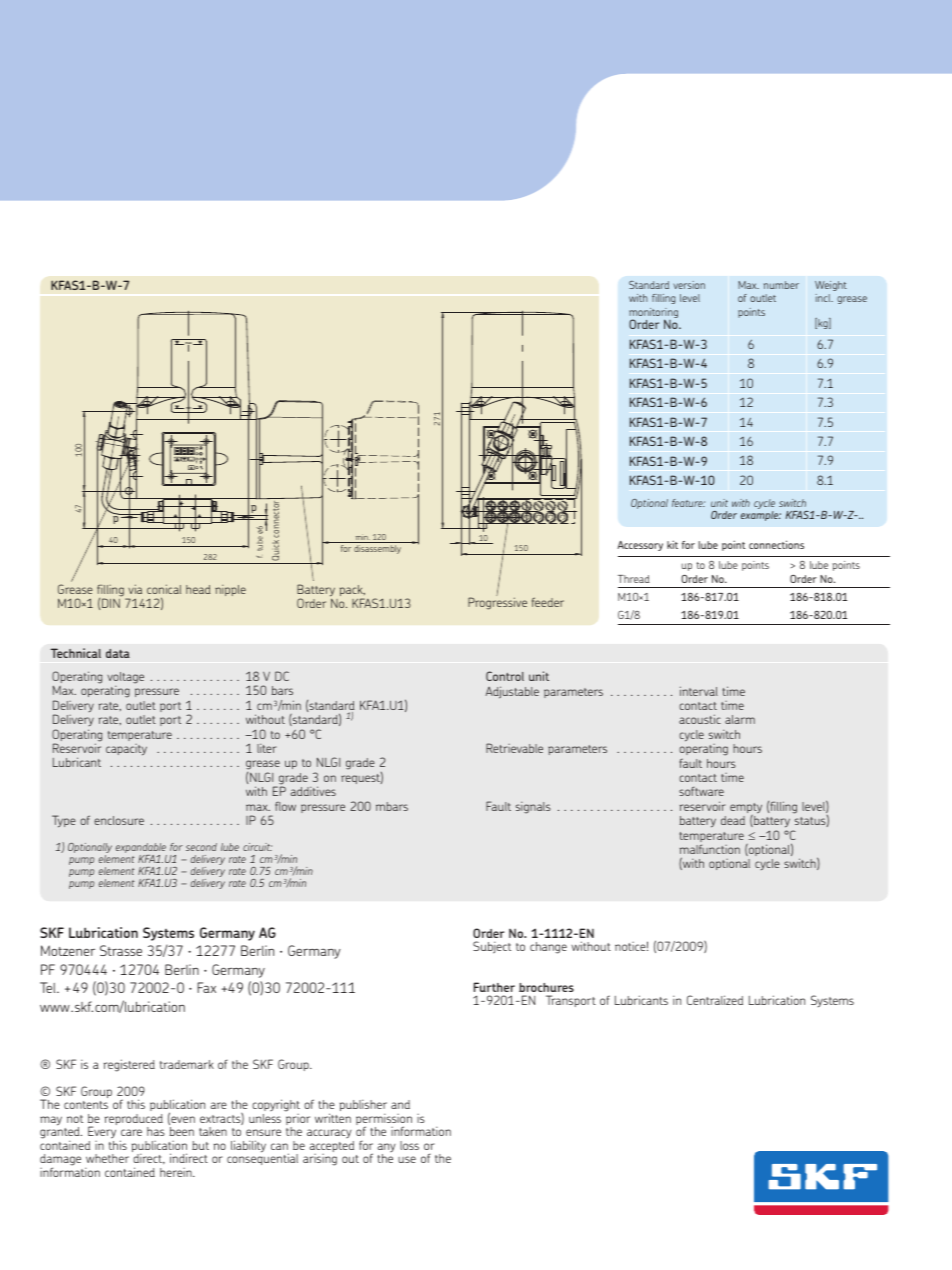 This screenshot has height=1270, width=952. Describe the element at coordinates (505, 676) in the screenshot. I see `Control` at that location.
